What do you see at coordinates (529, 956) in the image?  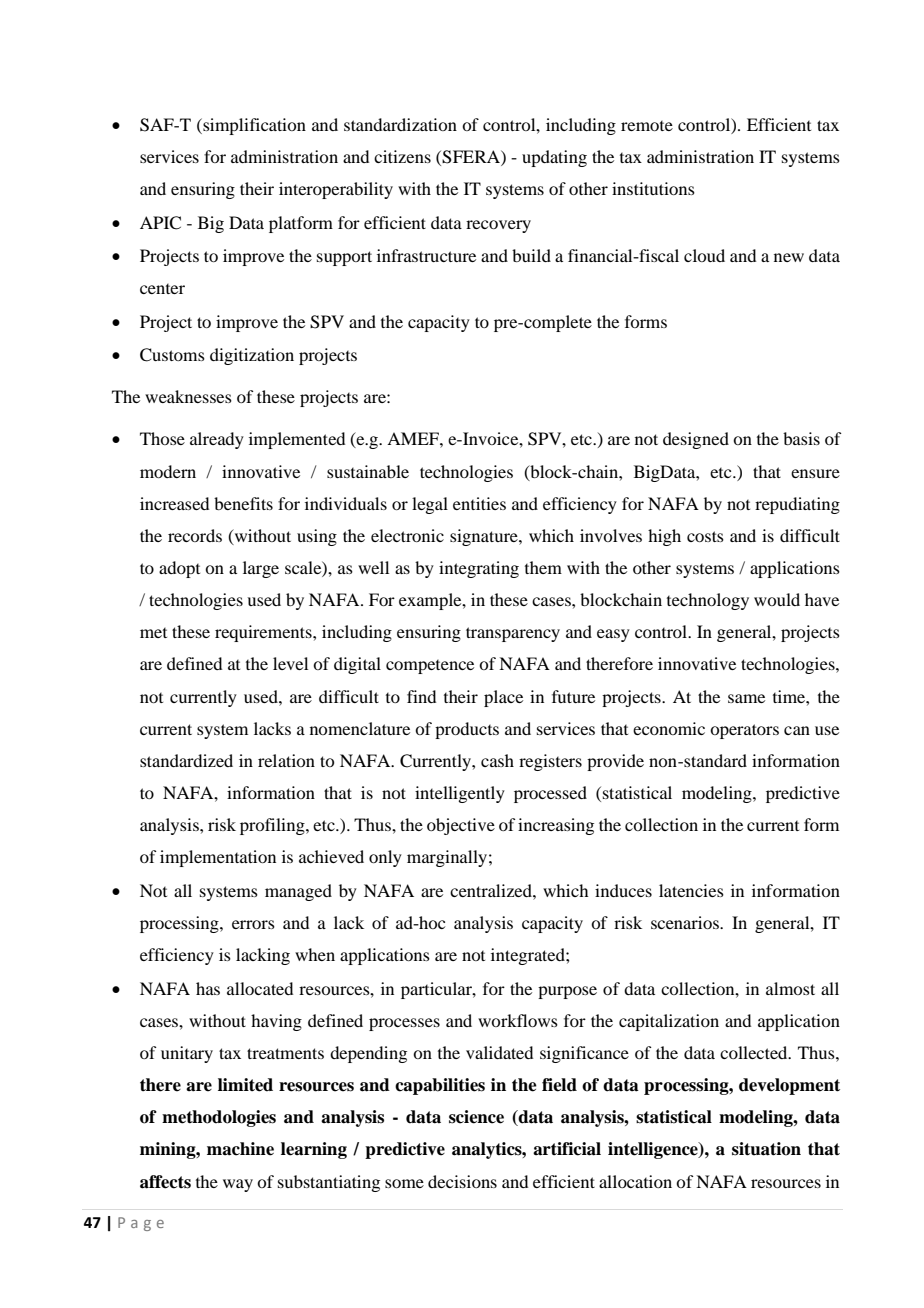 I see `integrated` at bounding box center [529, 956].
